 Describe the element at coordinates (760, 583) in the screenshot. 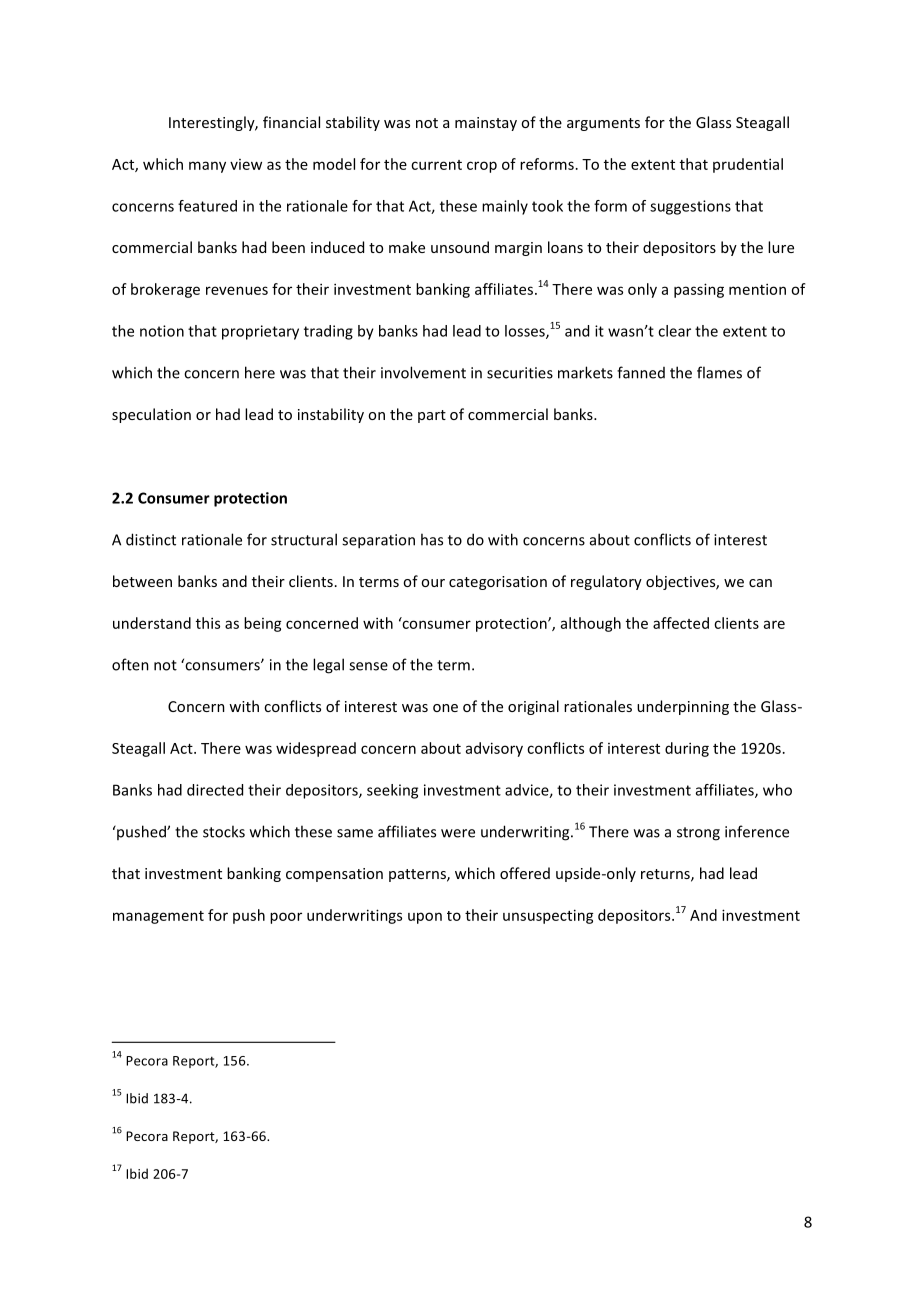

I see `can` at that location.
